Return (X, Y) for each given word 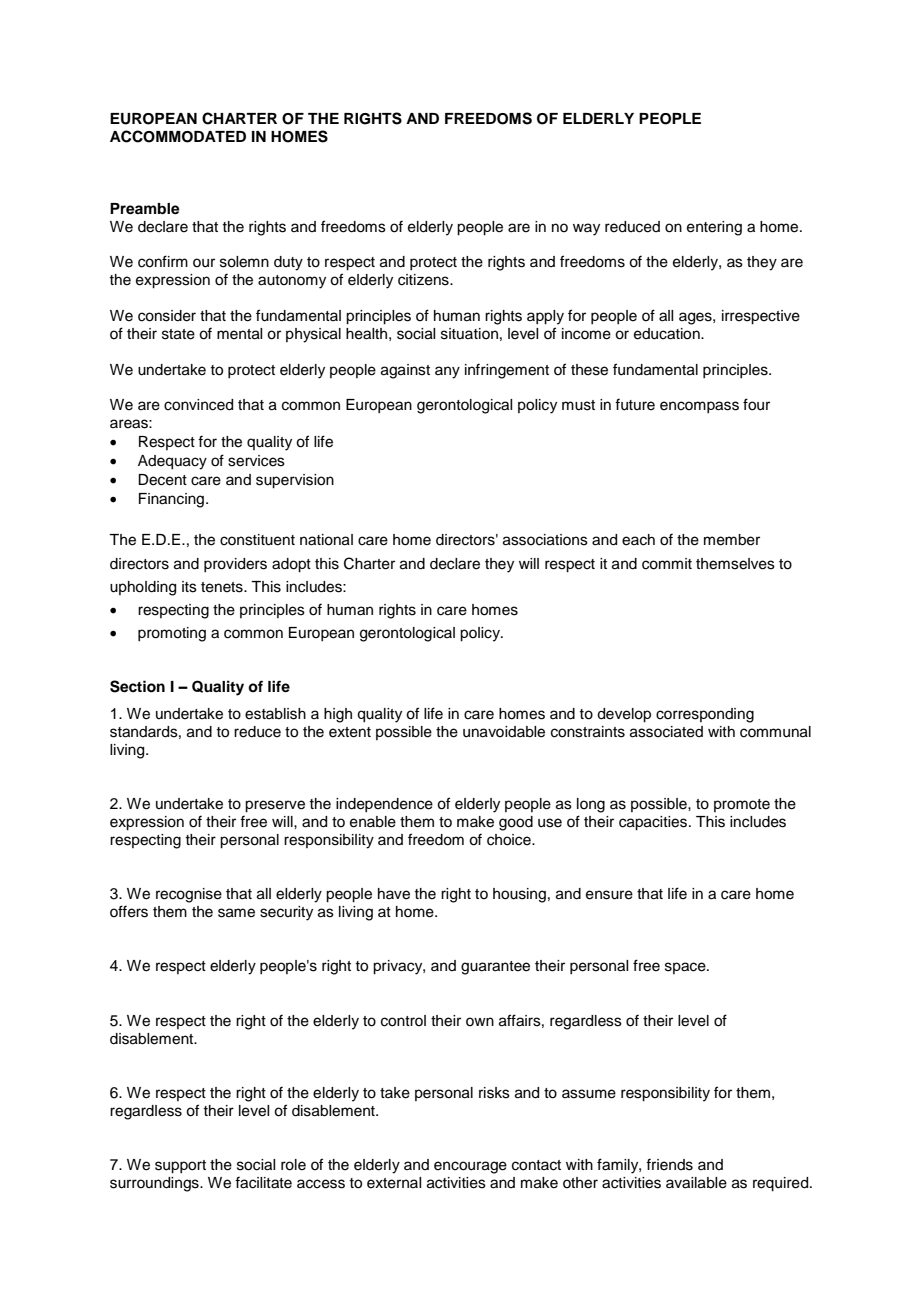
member (732, 540)
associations (545, 540)
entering (714, 228)
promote (742, 805)
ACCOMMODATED (178, 136)
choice (510, 840)
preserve (275, 806)
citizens (424, 280)
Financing (173, 500)
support (180, 1167)
